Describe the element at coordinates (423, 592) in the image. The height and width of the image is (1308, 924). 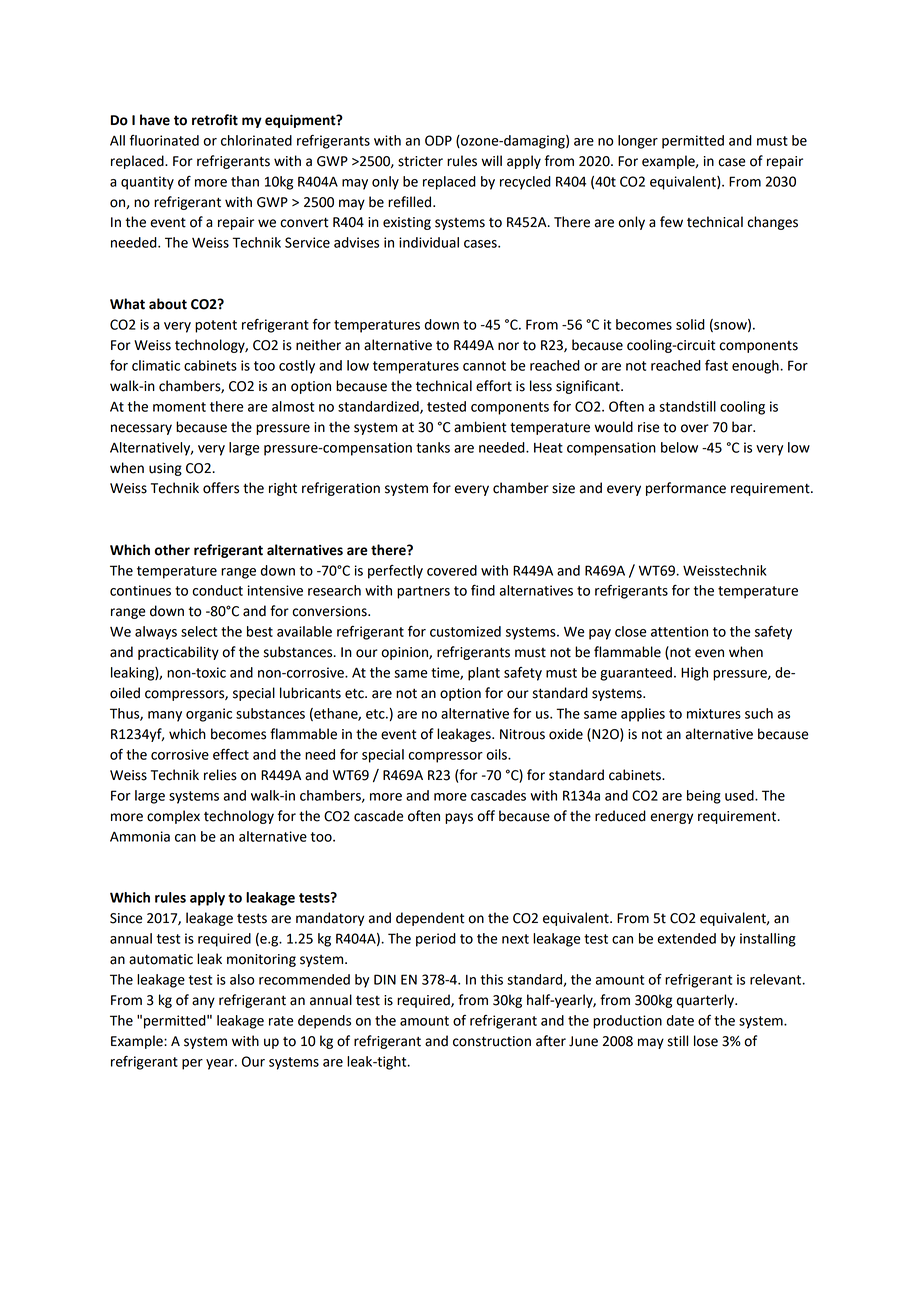
I see `partners` at that location.
